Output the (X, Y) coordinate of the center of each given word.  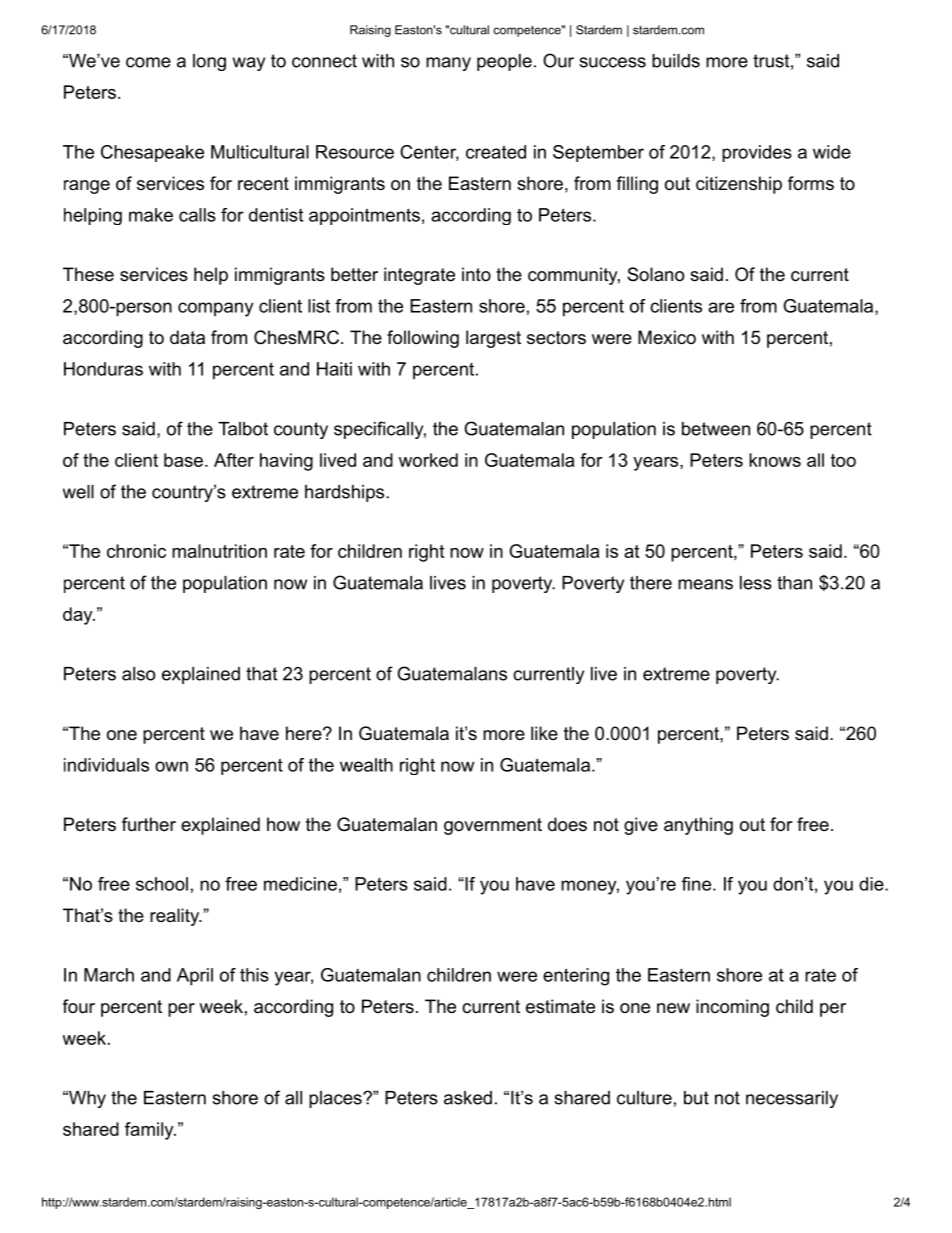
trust (771, 61)
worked (428, 460)
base (183, 460)
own (171, 766)
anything (698, 826)
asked (468, 1098)
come (148, 62)
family (150, 1131)
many (448, 64)
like (544, 733)
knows (775, 460)
